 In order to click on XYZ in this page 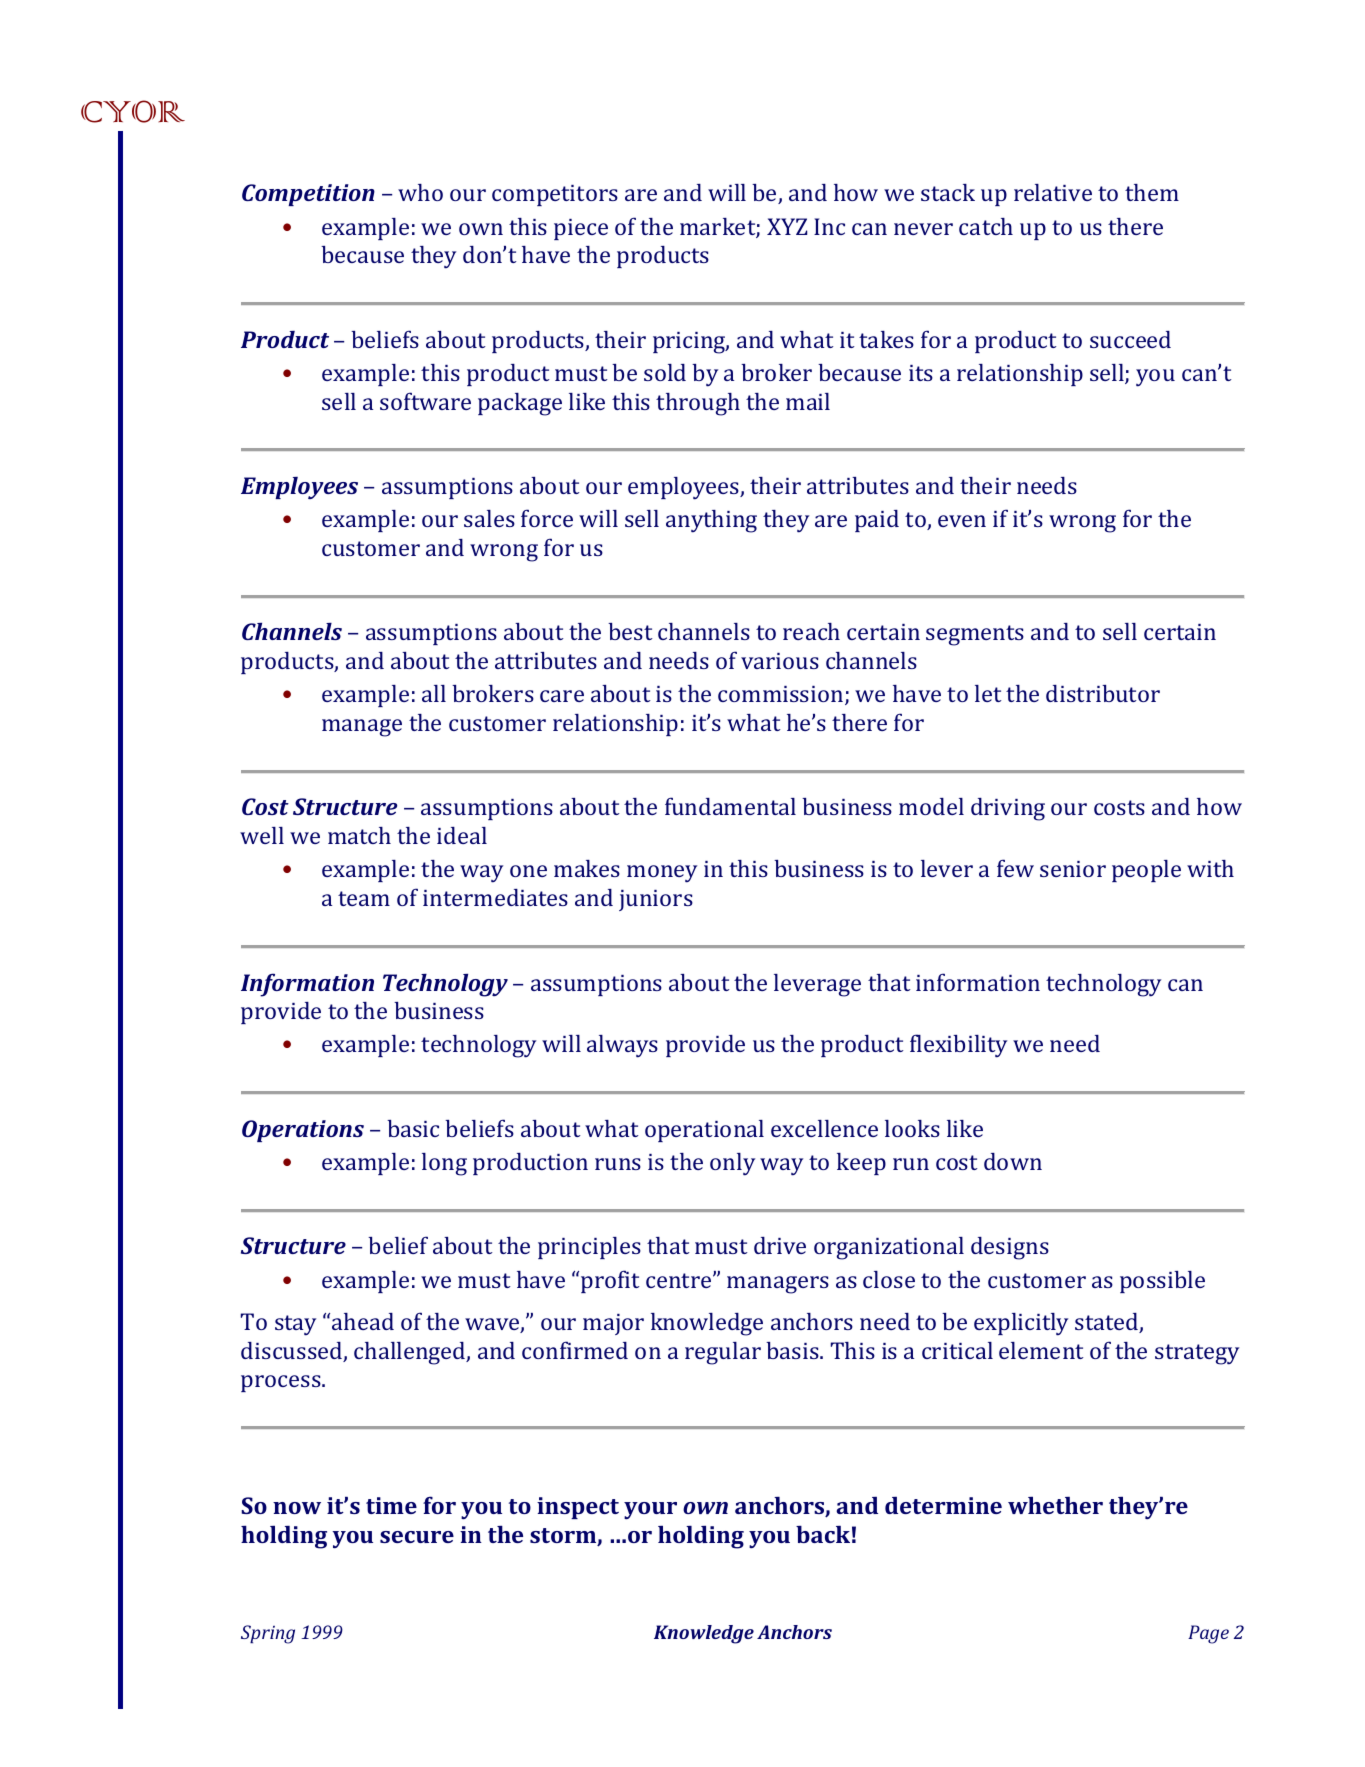, I will do `click(787, 226)`.
